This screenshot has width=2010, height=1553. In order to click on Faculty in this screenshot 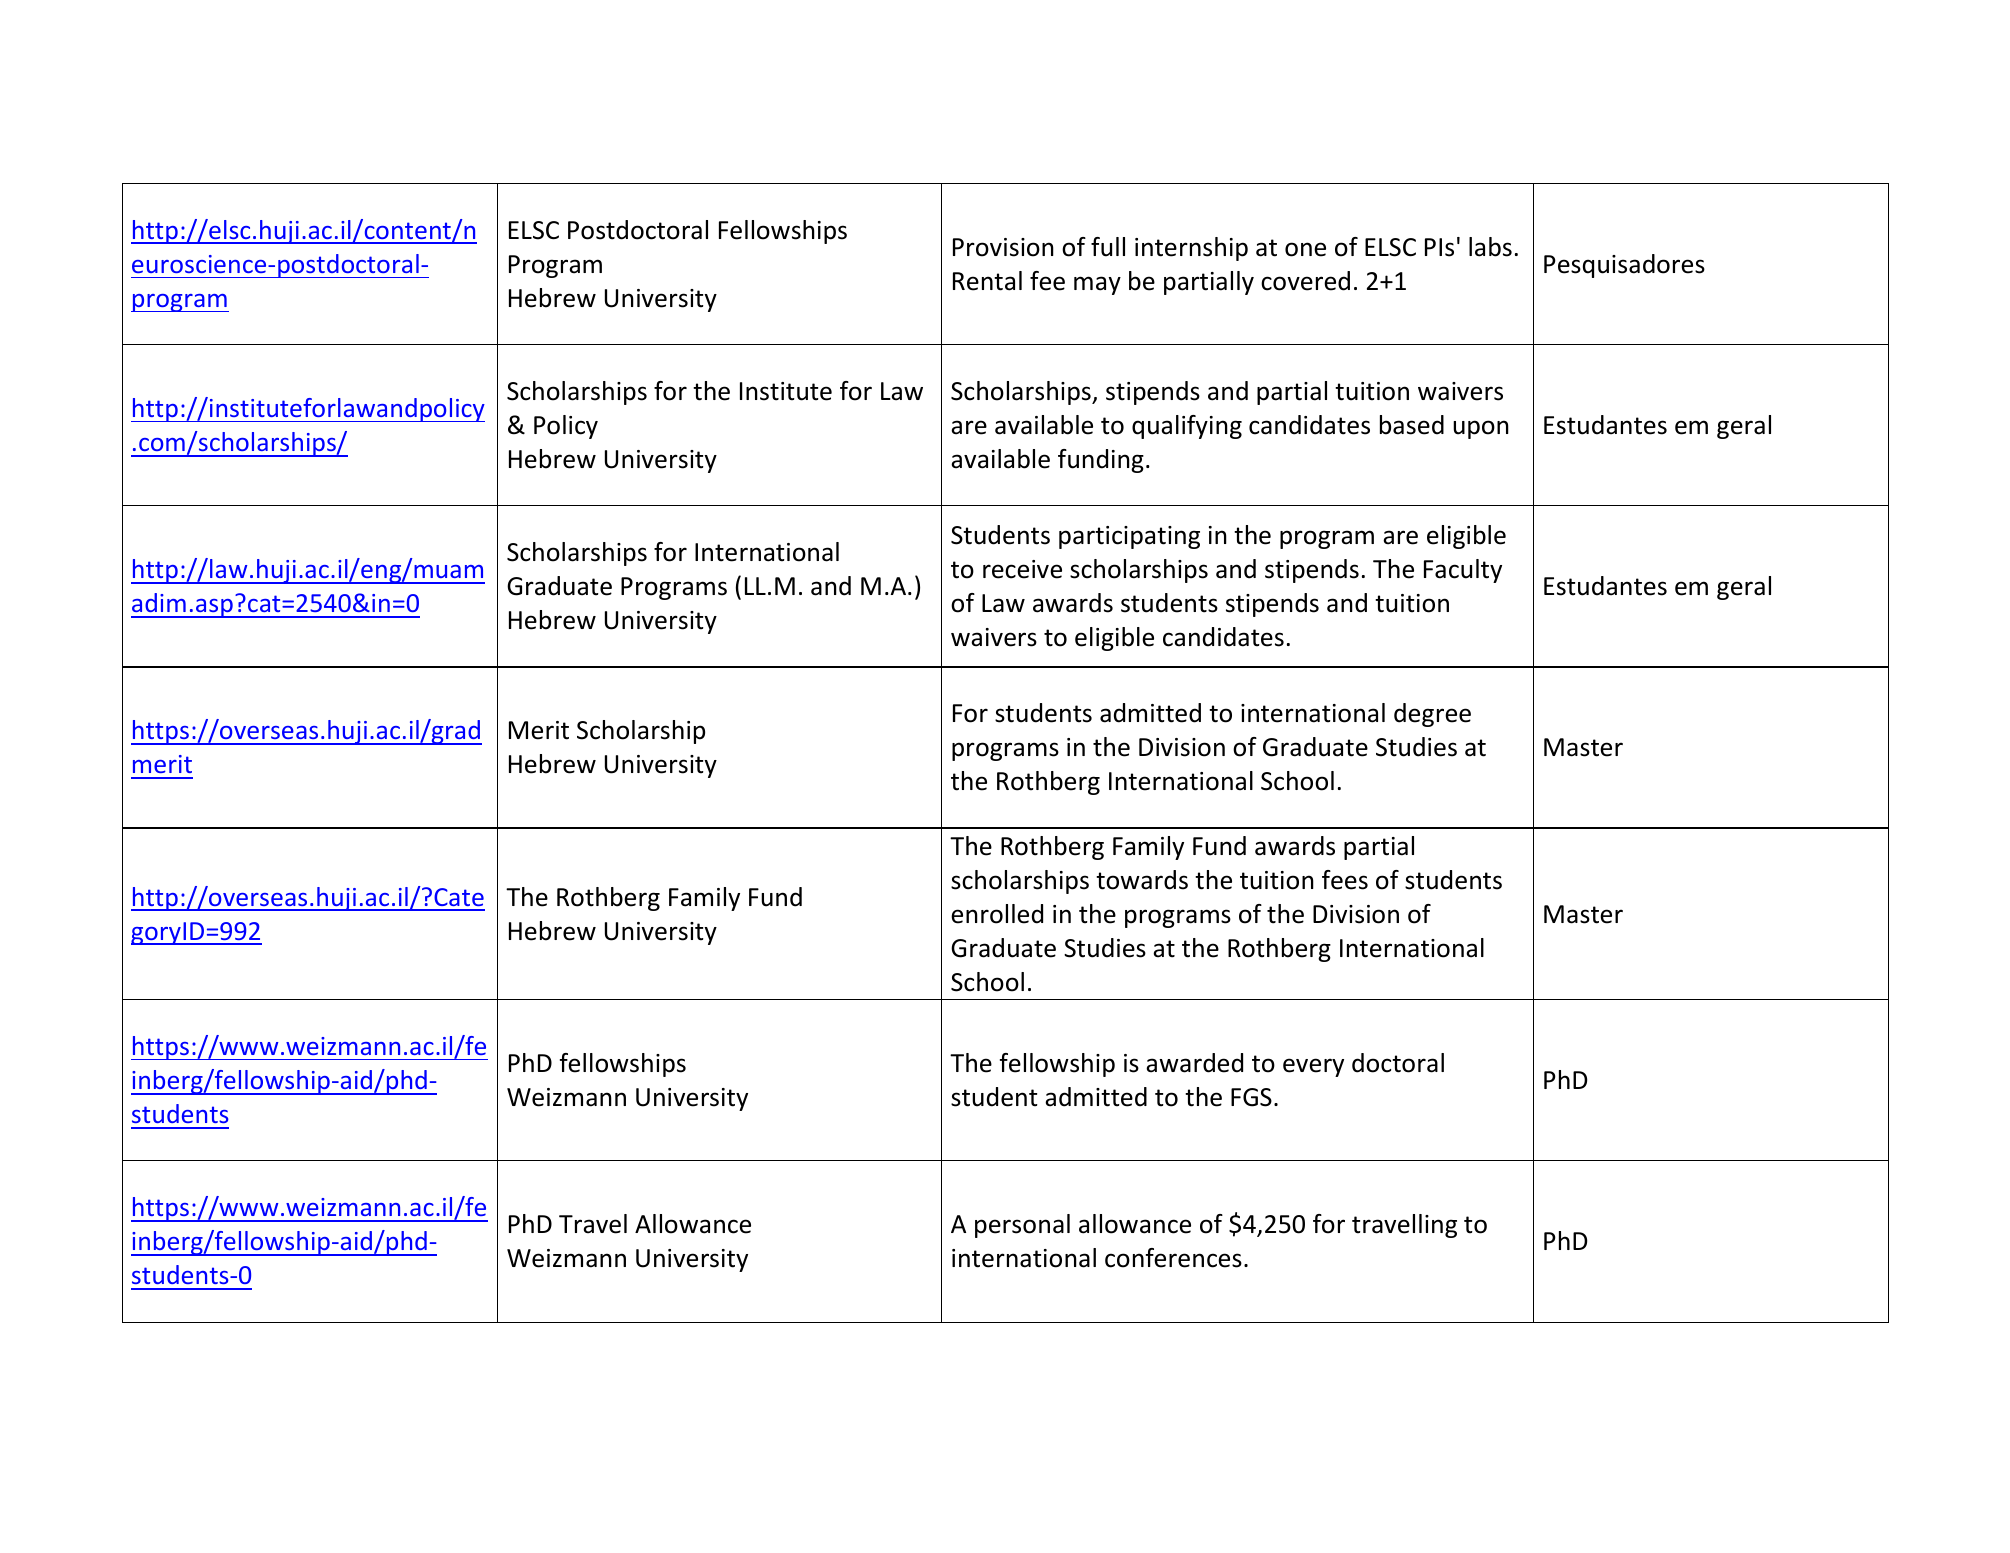, I will do `click(1463, 571)`.
